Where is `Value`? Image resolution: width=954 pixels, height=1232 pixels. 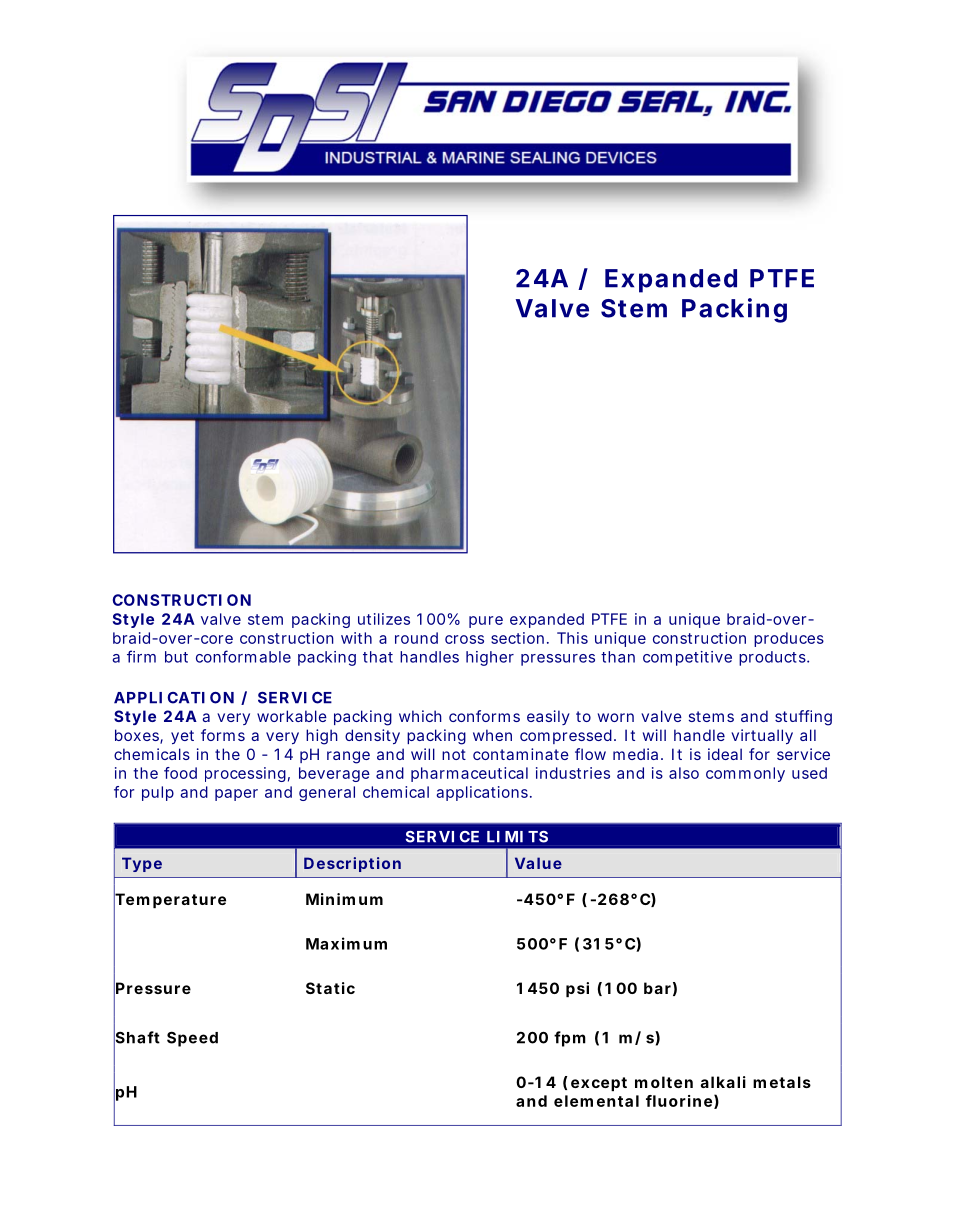 Value is located at coordinates (538, 863).
